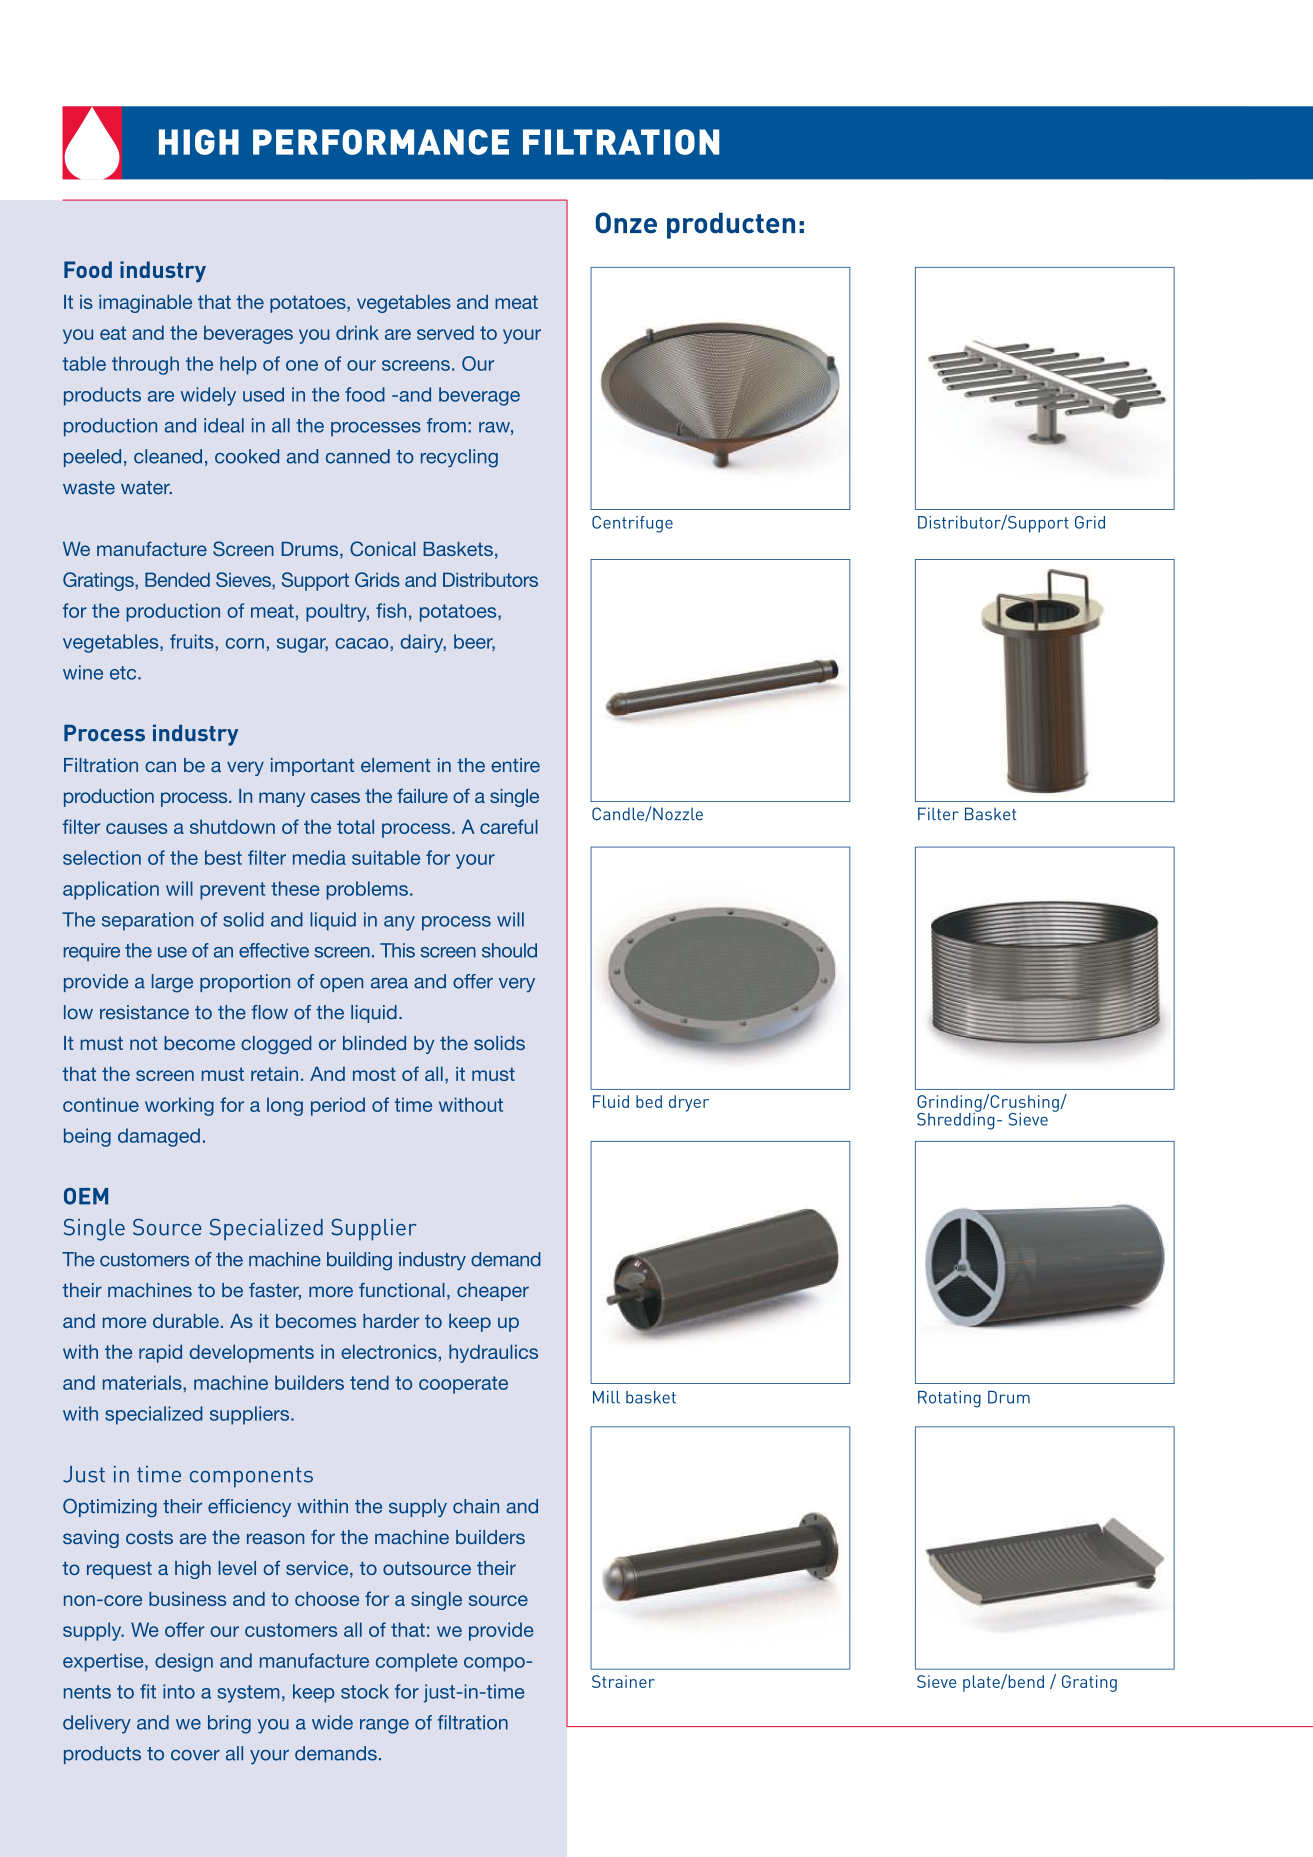 This screenshot has width=1313, height=1857. I want to click on dryer, so click(689, 1103).
